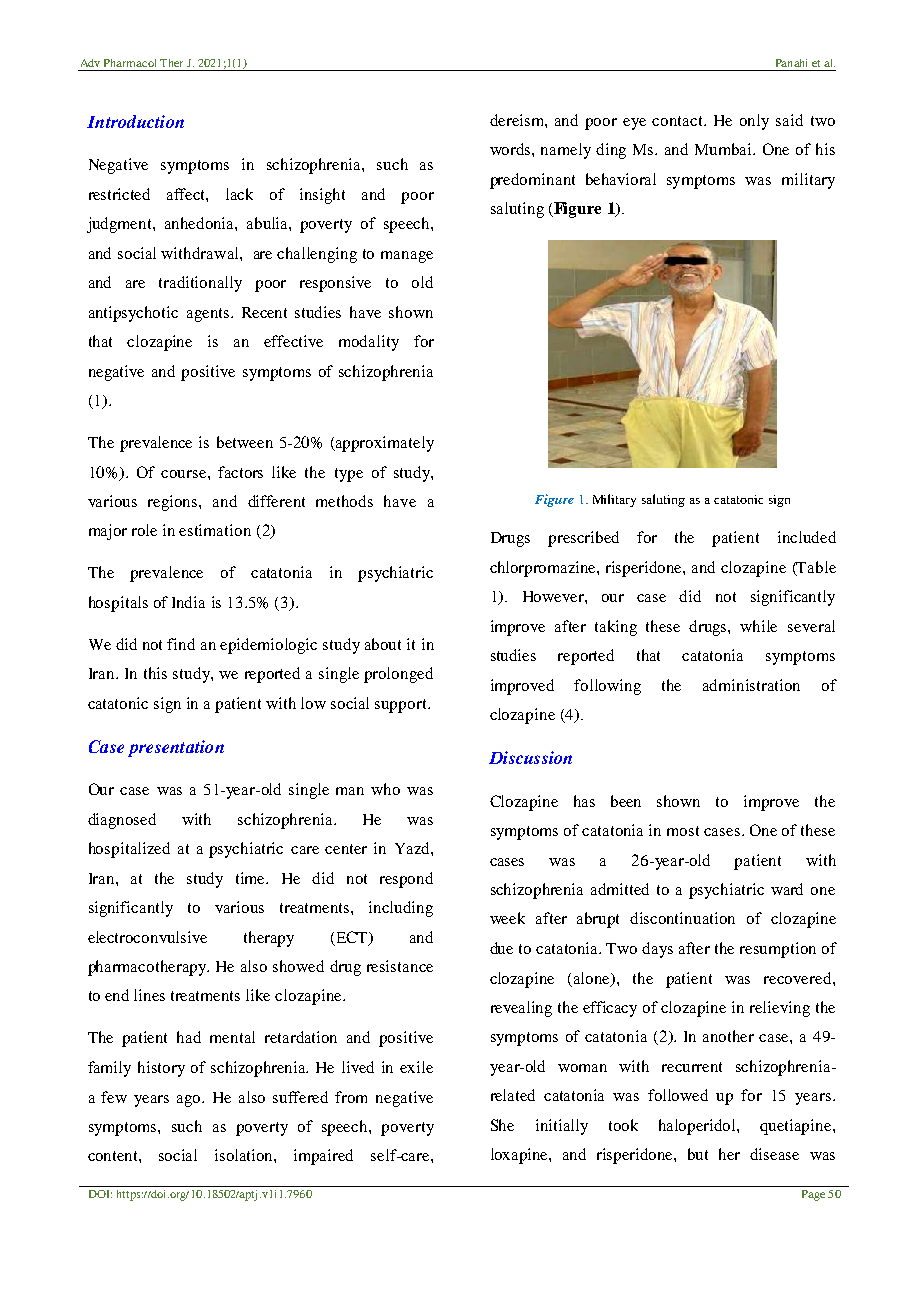 The image size is (924, 1308). Describe the element at coordinates (621, 179) in the image. I see `behavioral` at that location.
